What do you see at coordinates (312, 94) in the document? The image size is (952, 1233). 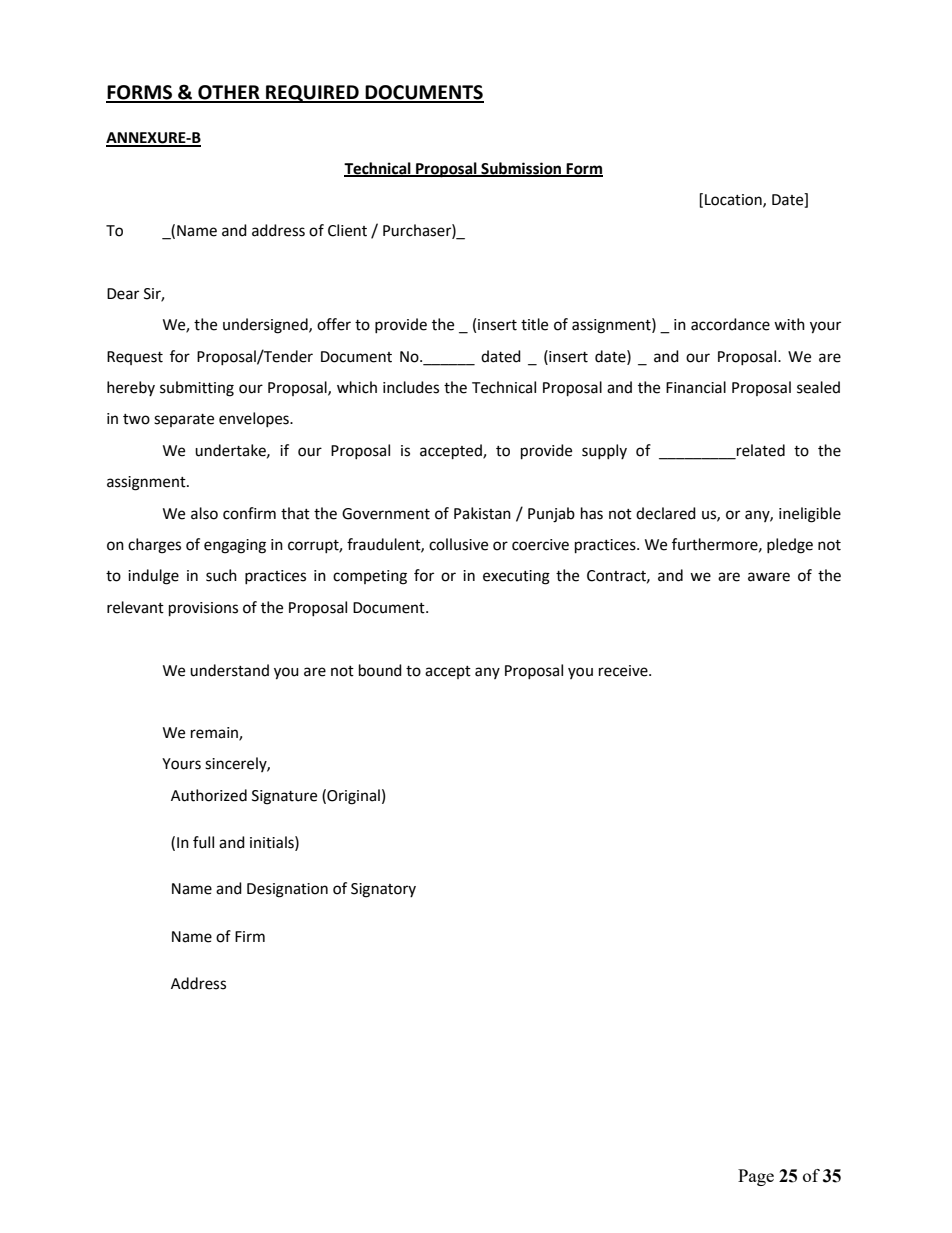 I see `REQUIRED` at bounding box center [312, 94].
